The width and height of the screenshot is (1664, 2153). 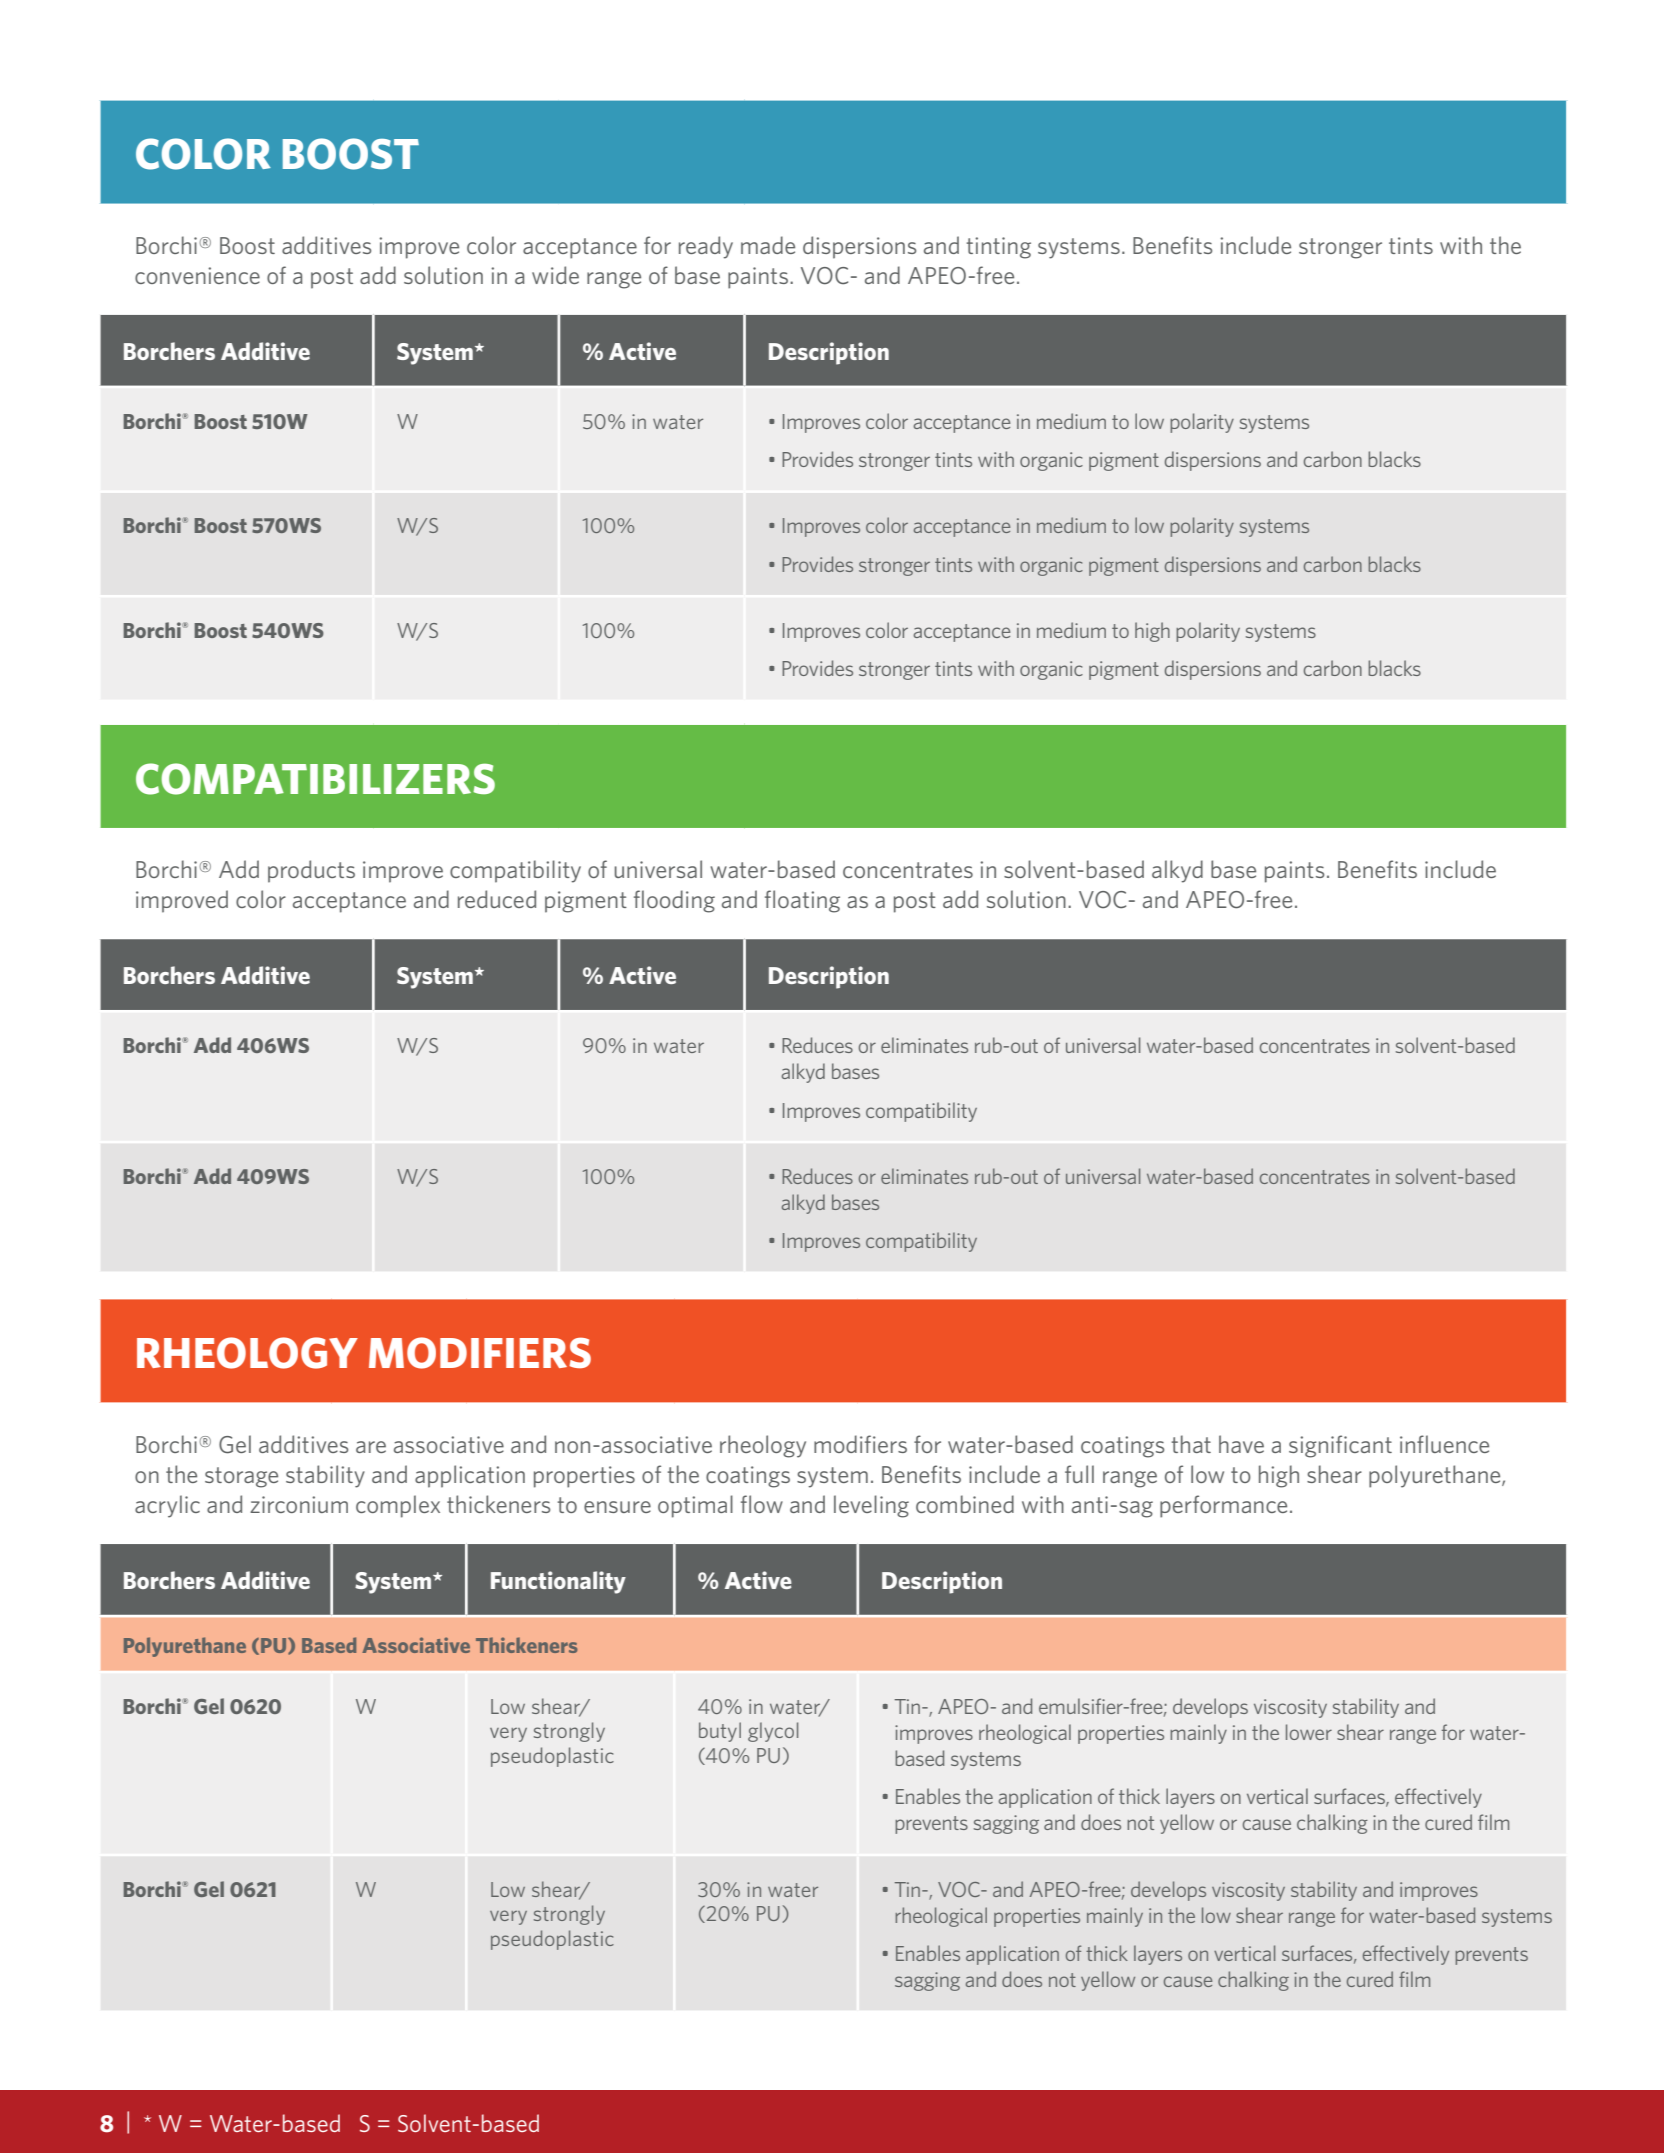 I want to click on significant, so click(x=1340, y=1446).
